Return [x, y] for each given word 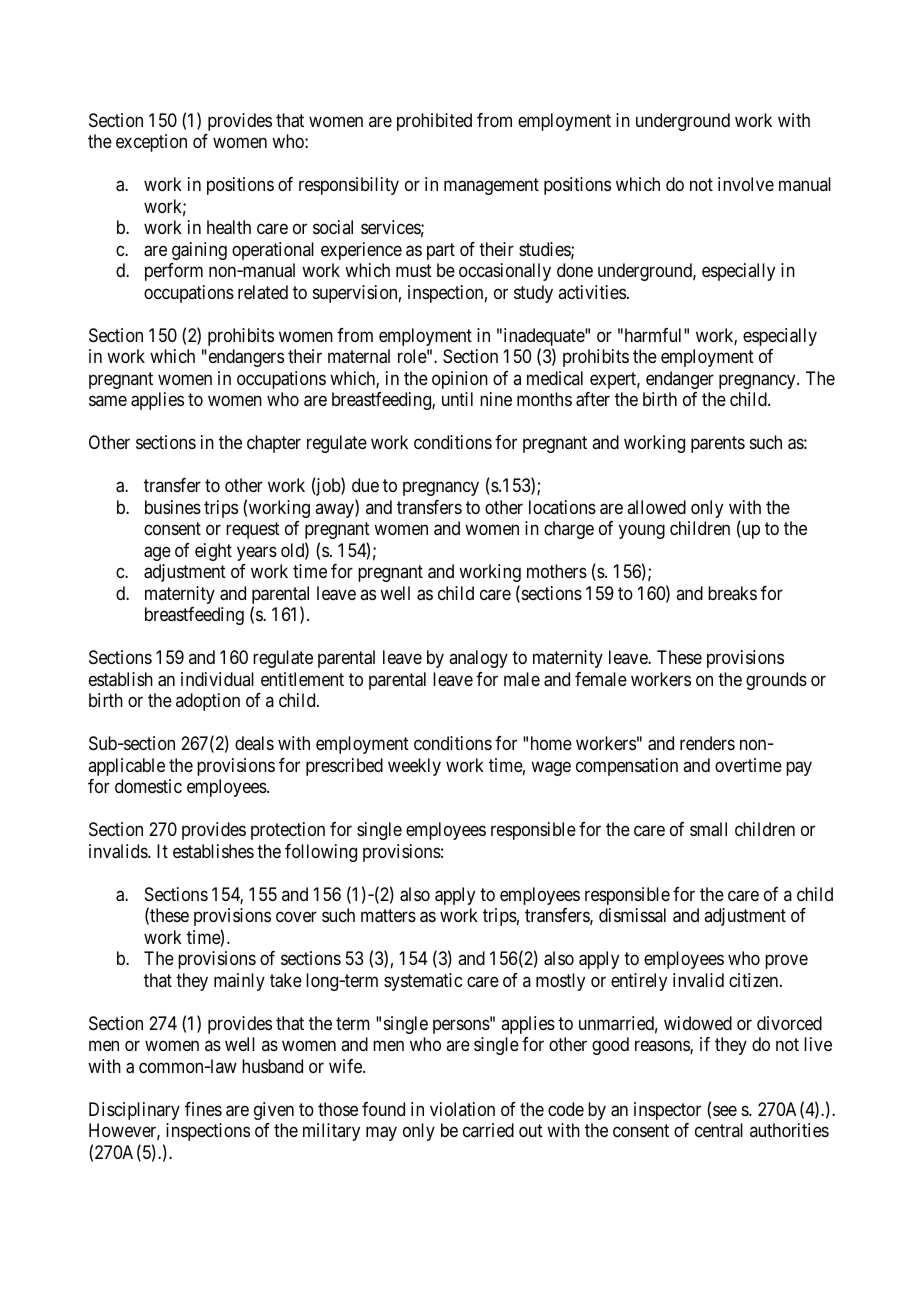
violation [462, 1109]
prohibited [434, 122]
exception [151, 143]
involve [746, 184]
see [725, 1110]
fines [203, 1109]
